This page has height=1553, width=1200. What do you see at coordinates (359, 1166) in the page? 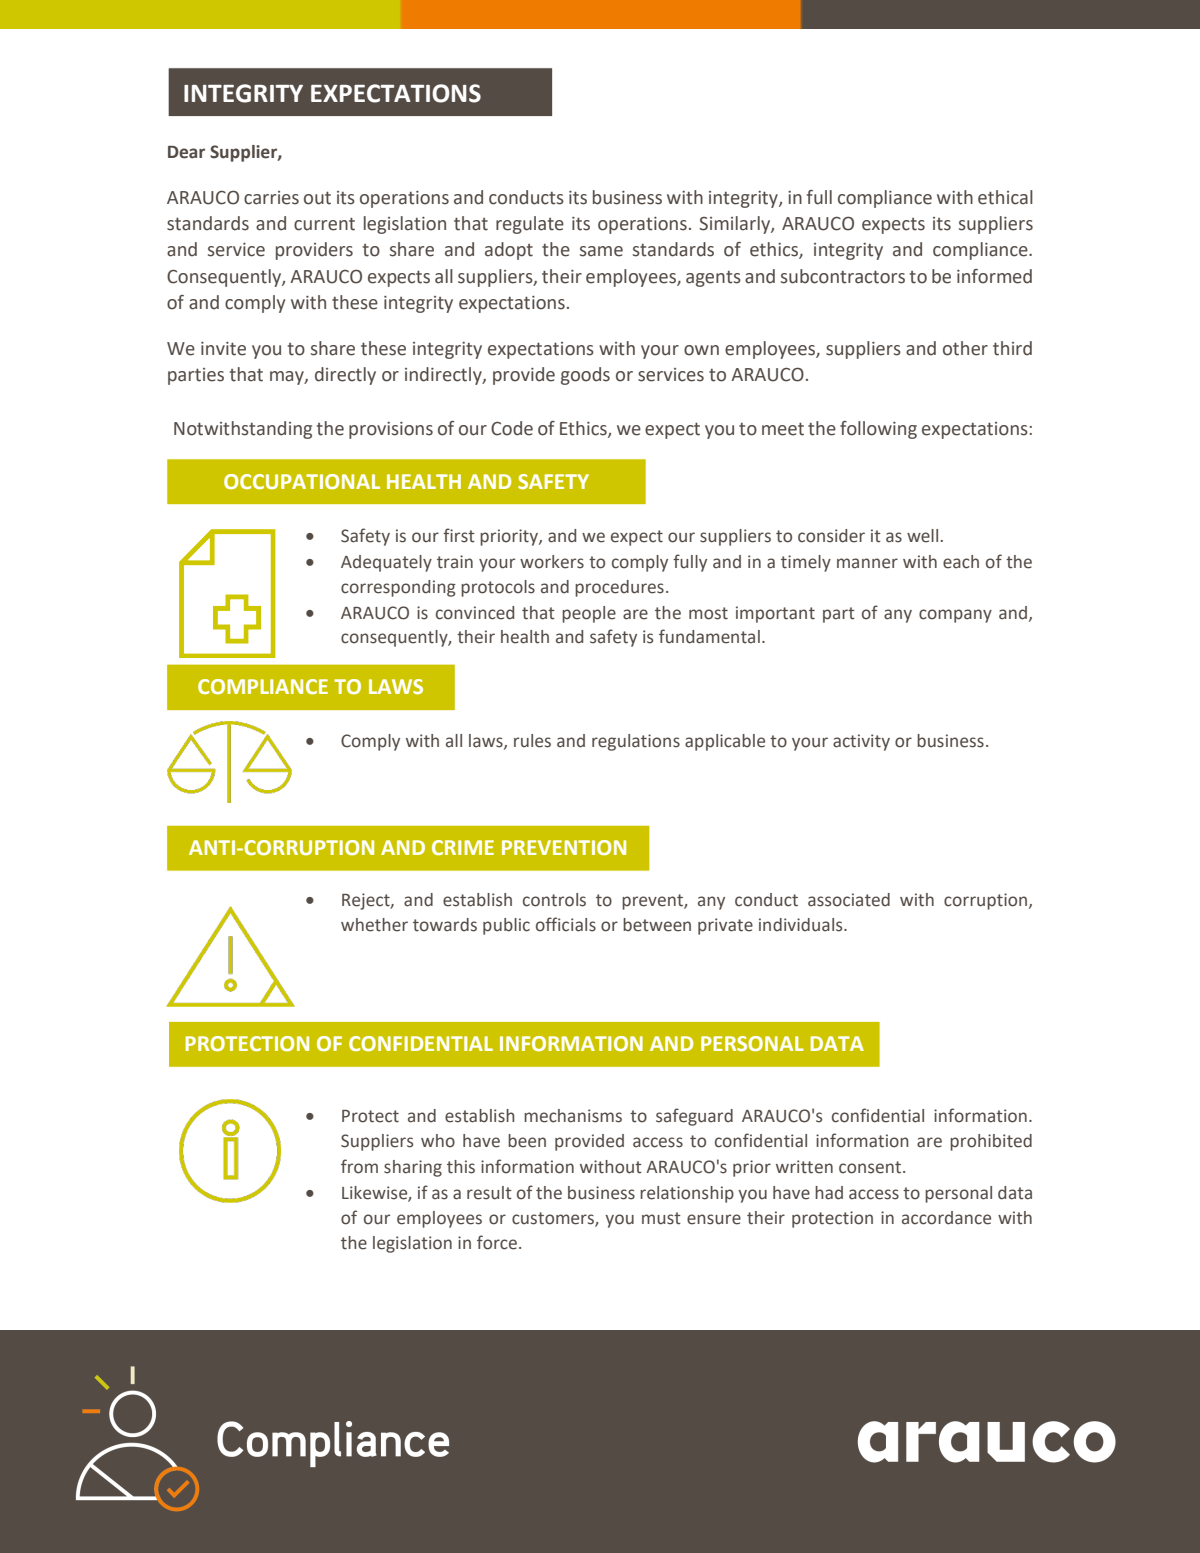
I see `from` at bounding box center [359, 1166].
